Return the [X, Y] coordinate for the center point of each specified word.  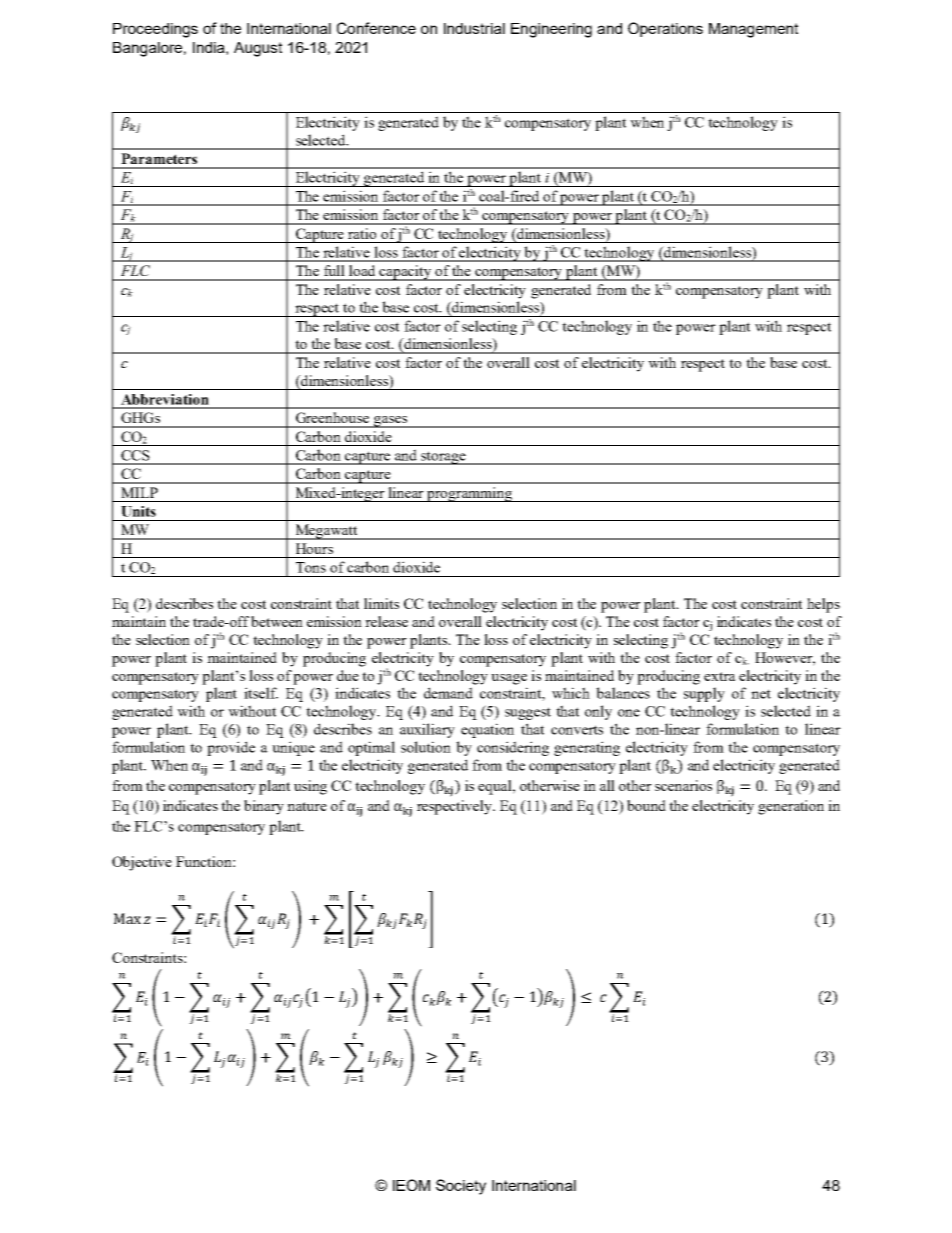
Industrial [474, 28]
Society [461, 1187]
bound [646, 805]
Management [753, 30]
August [258, 49]
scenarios [683, 785]
